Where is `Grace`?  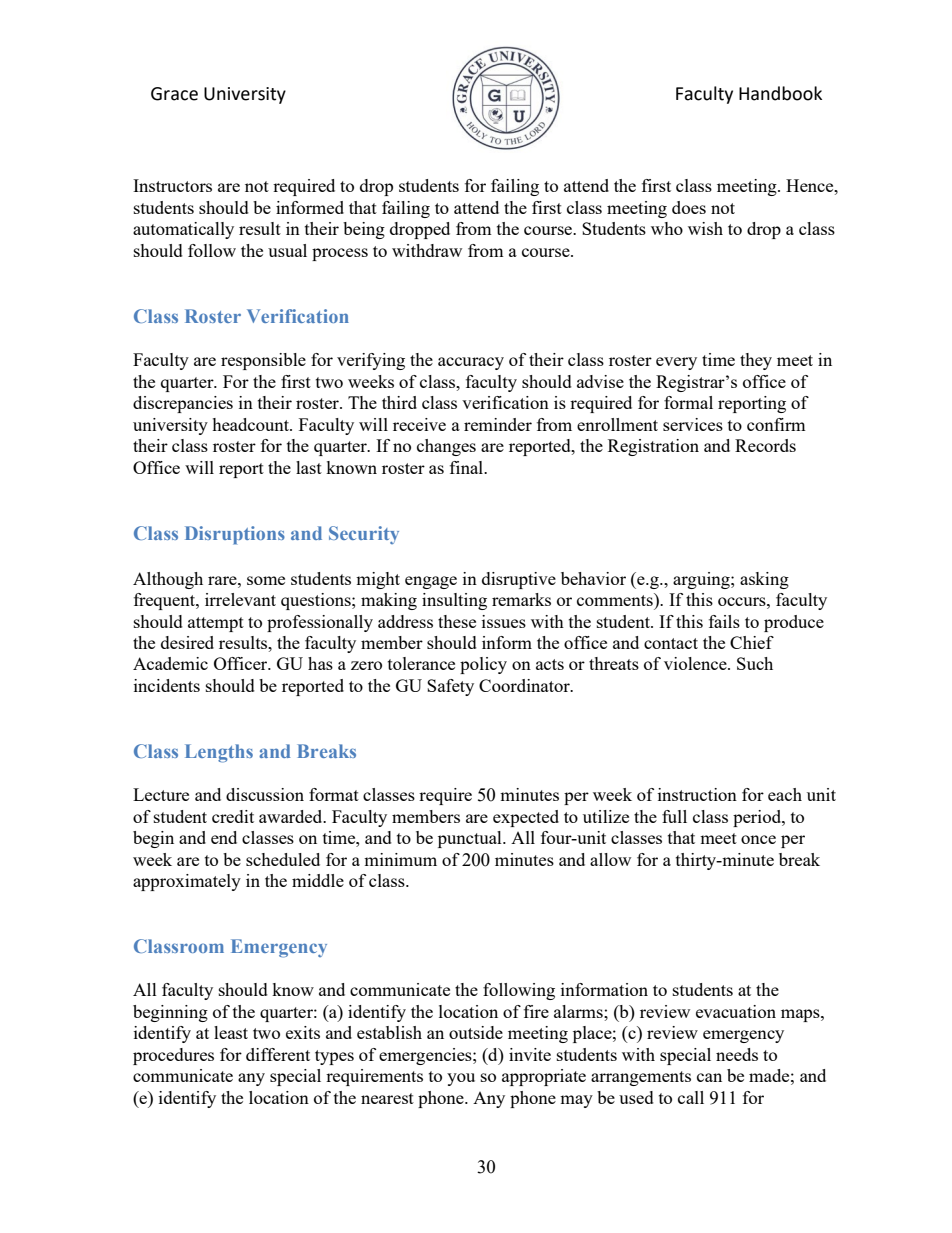 Grace is located at coordinates (174, 94).
